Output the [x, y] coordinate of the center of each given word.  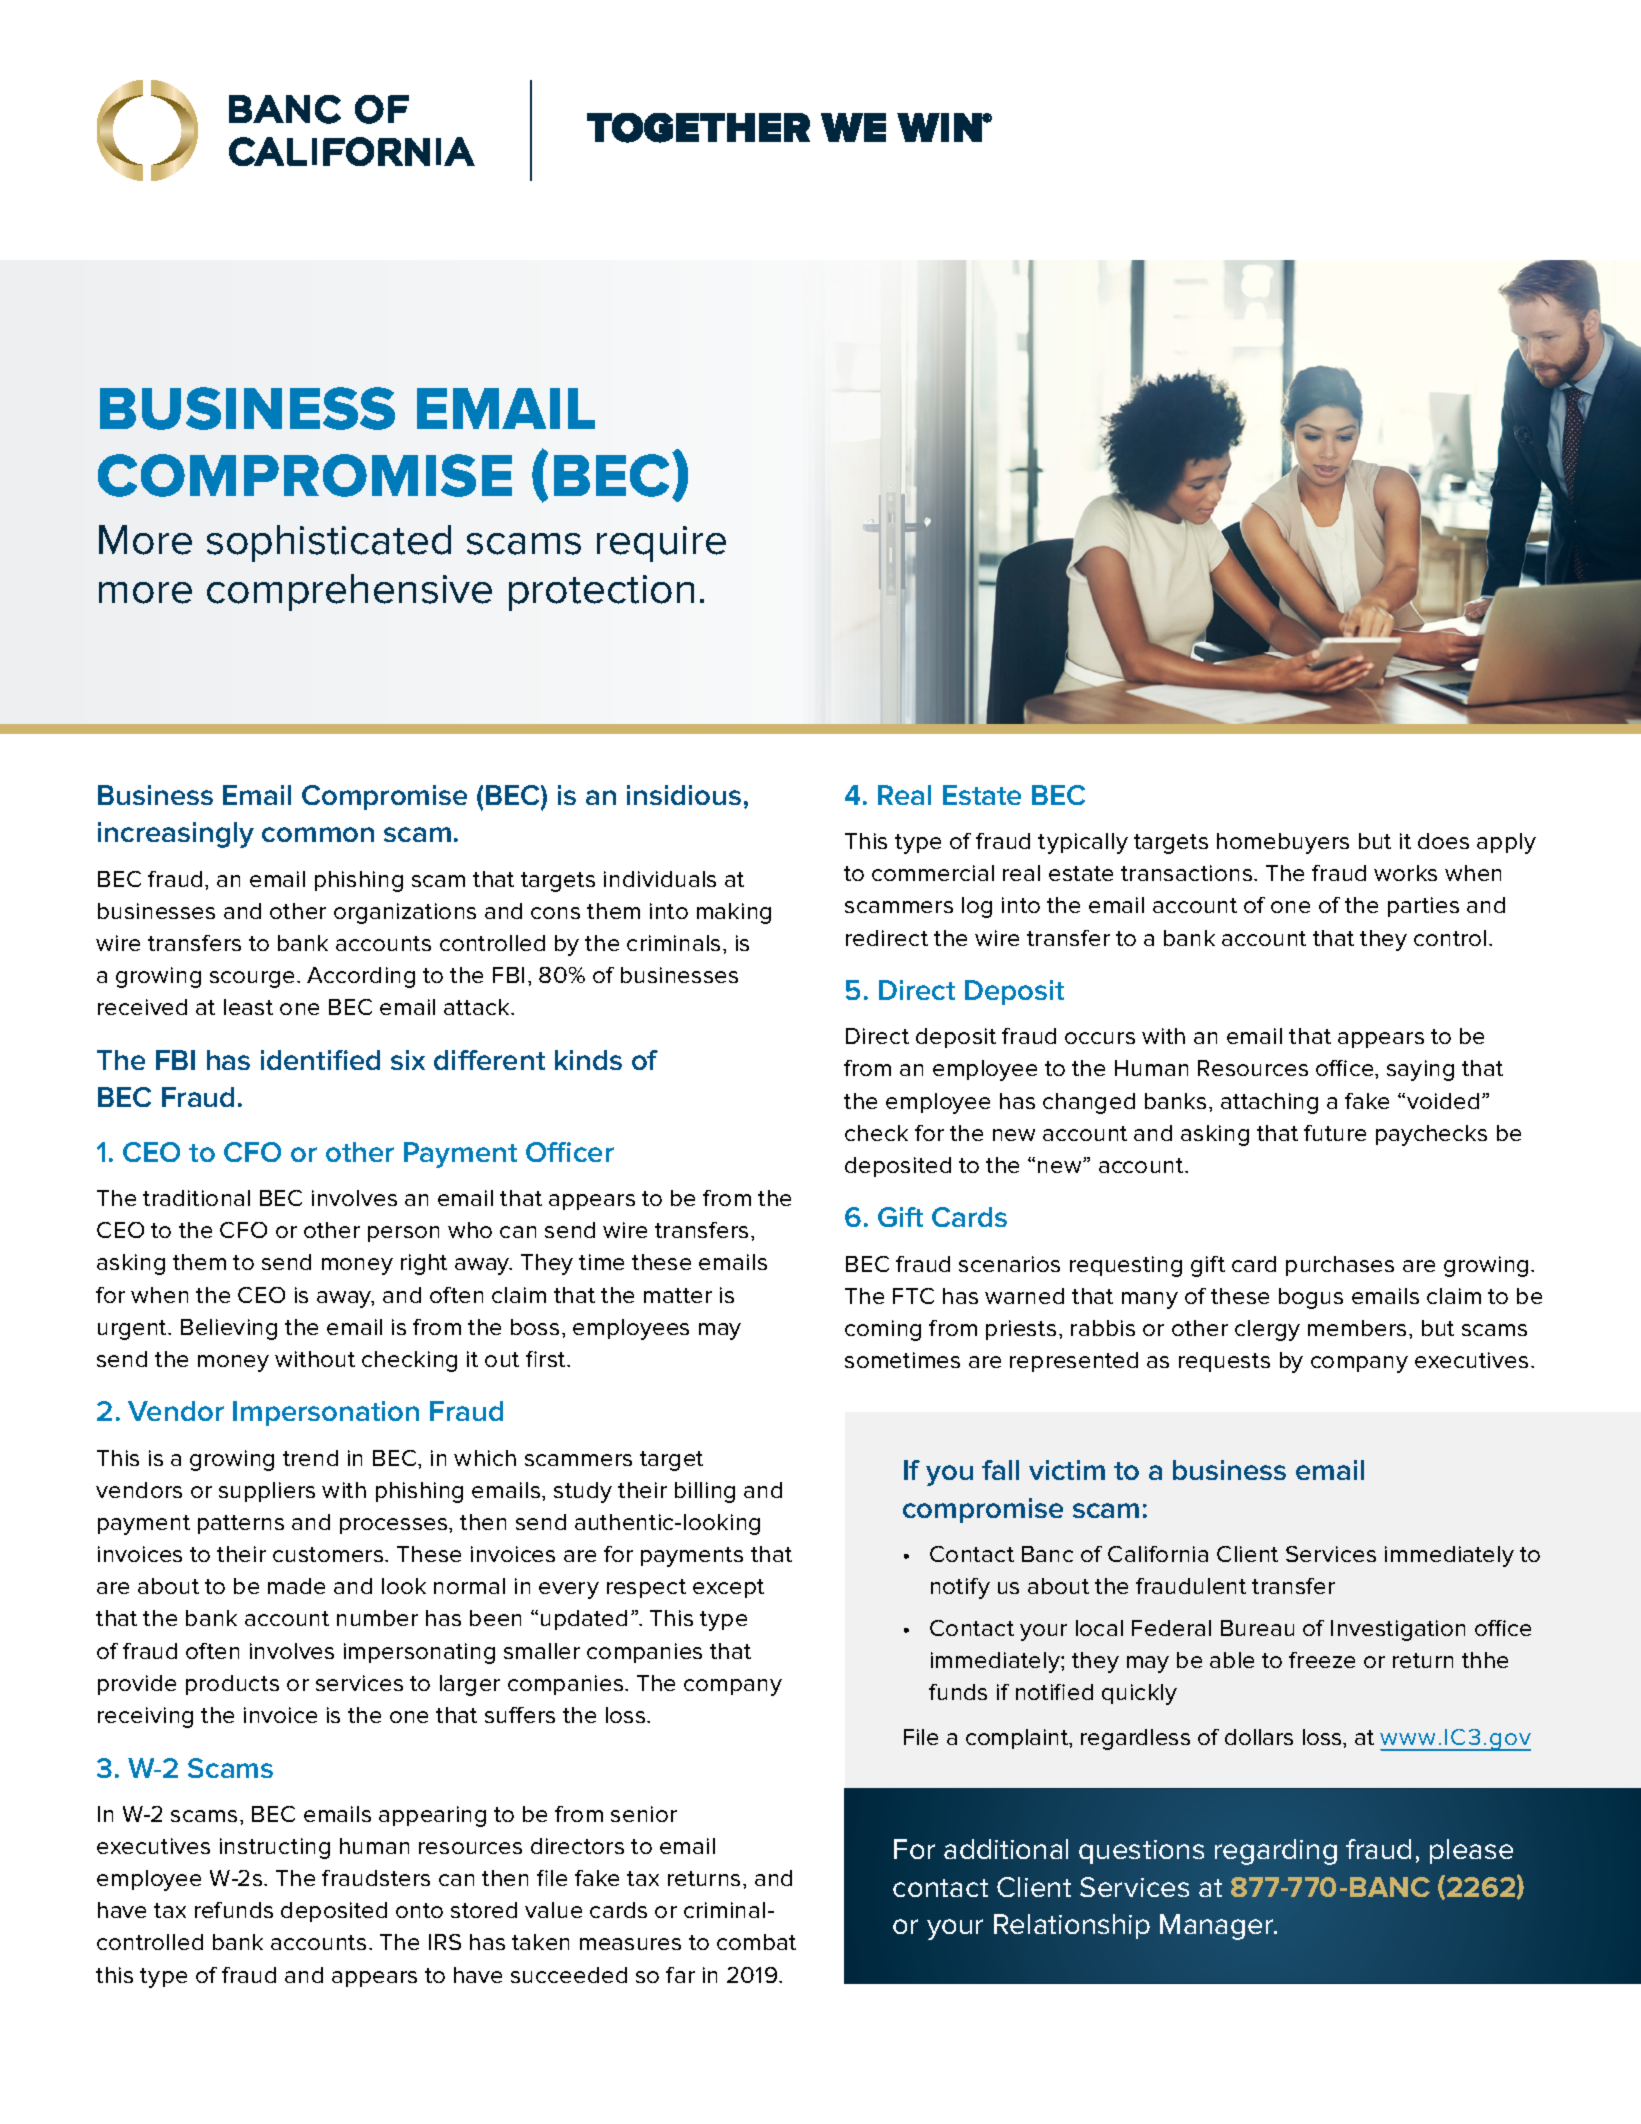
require [661, 544]
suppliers [267, 1492]
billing [705, 1492]
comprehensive [349, 592]
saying [1420, 1070]
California [1158, 1554]
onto [419, 1910]
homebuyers [1283, 843]
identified [320, 1060]
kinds [588, 1060]
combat [756, 1942]
